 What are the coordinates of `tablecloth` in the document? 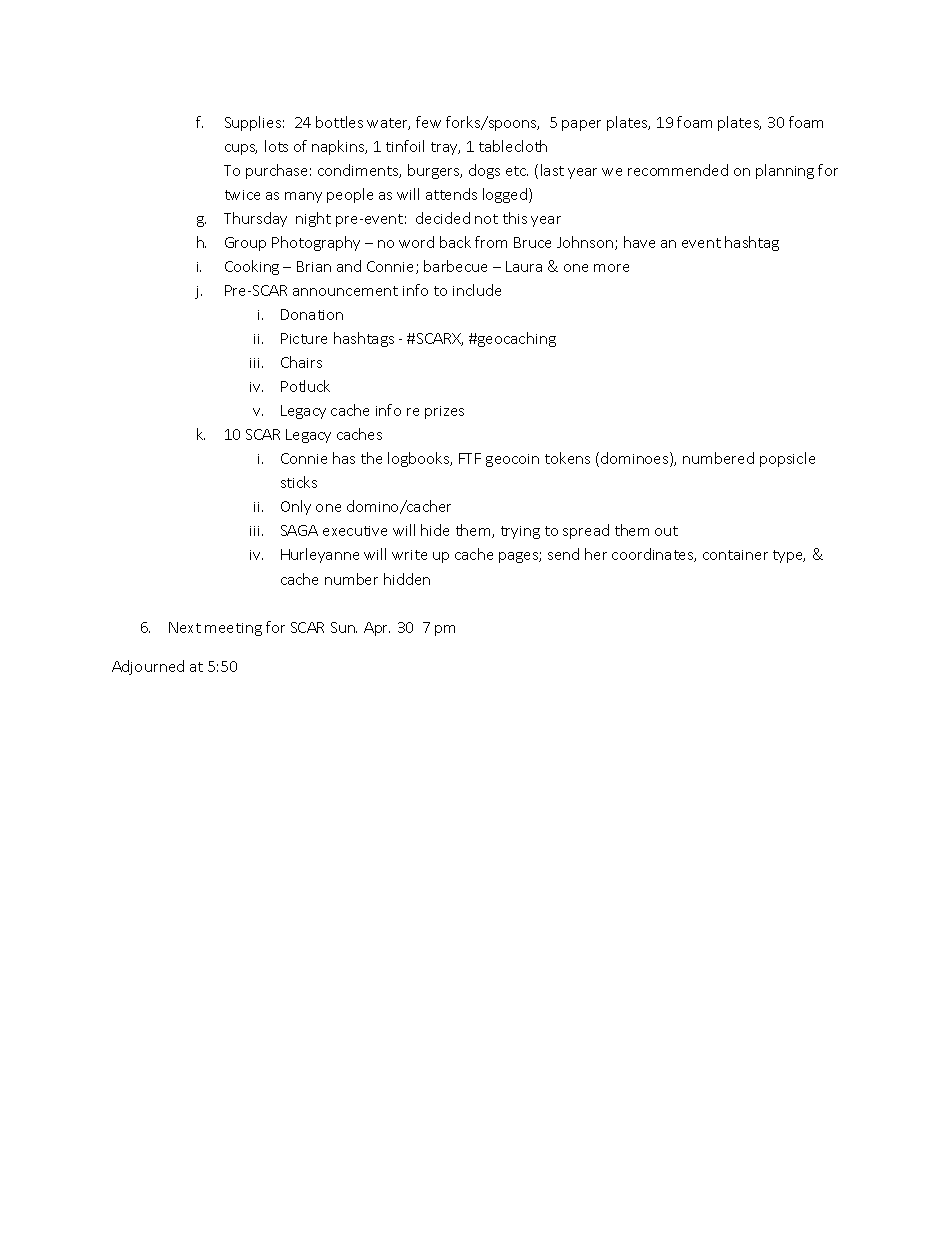 It's located at (513, 146).
